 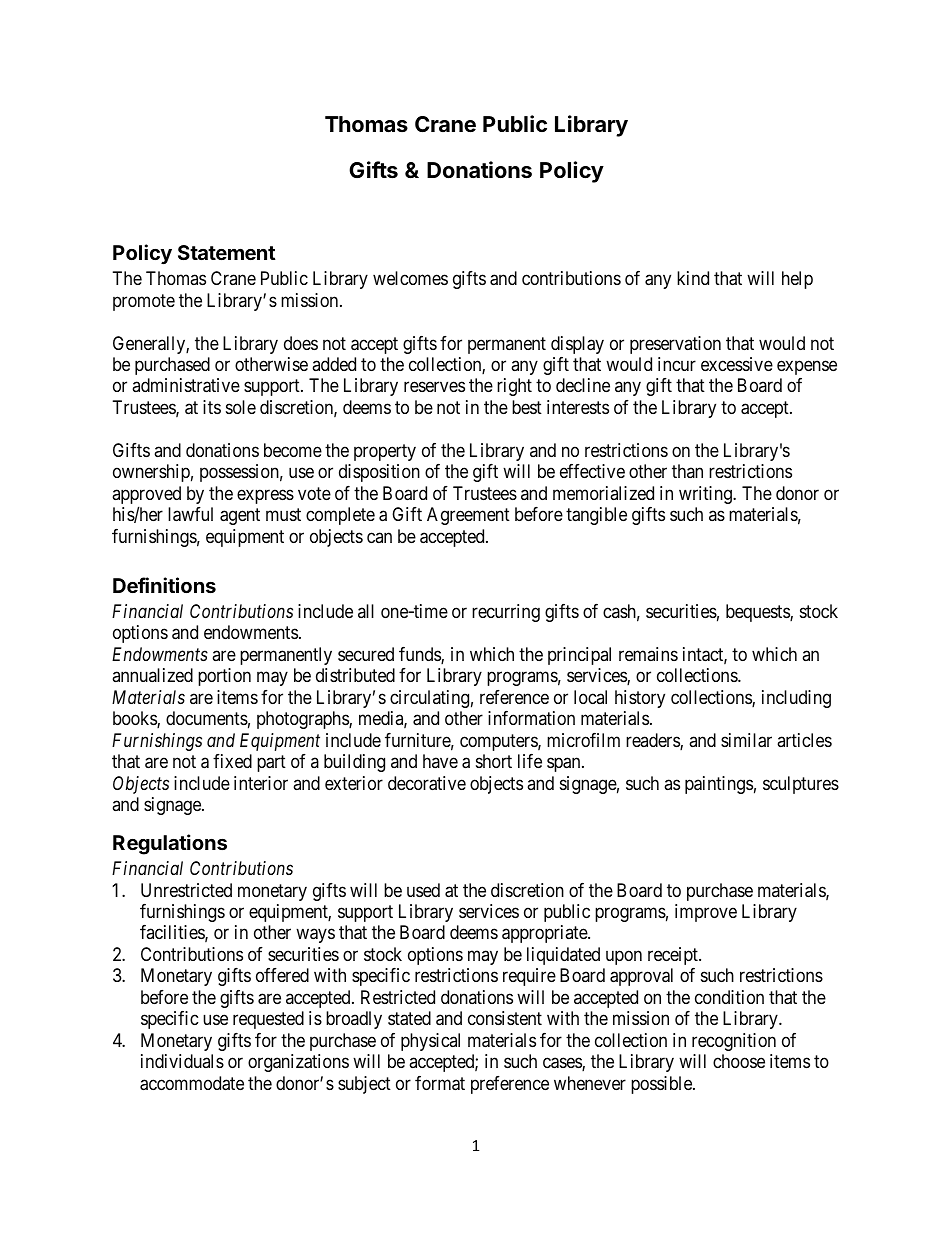 What do you see at coordinates (648, 654) in the document?
I see `remains` at bounding box center [648, 654].
